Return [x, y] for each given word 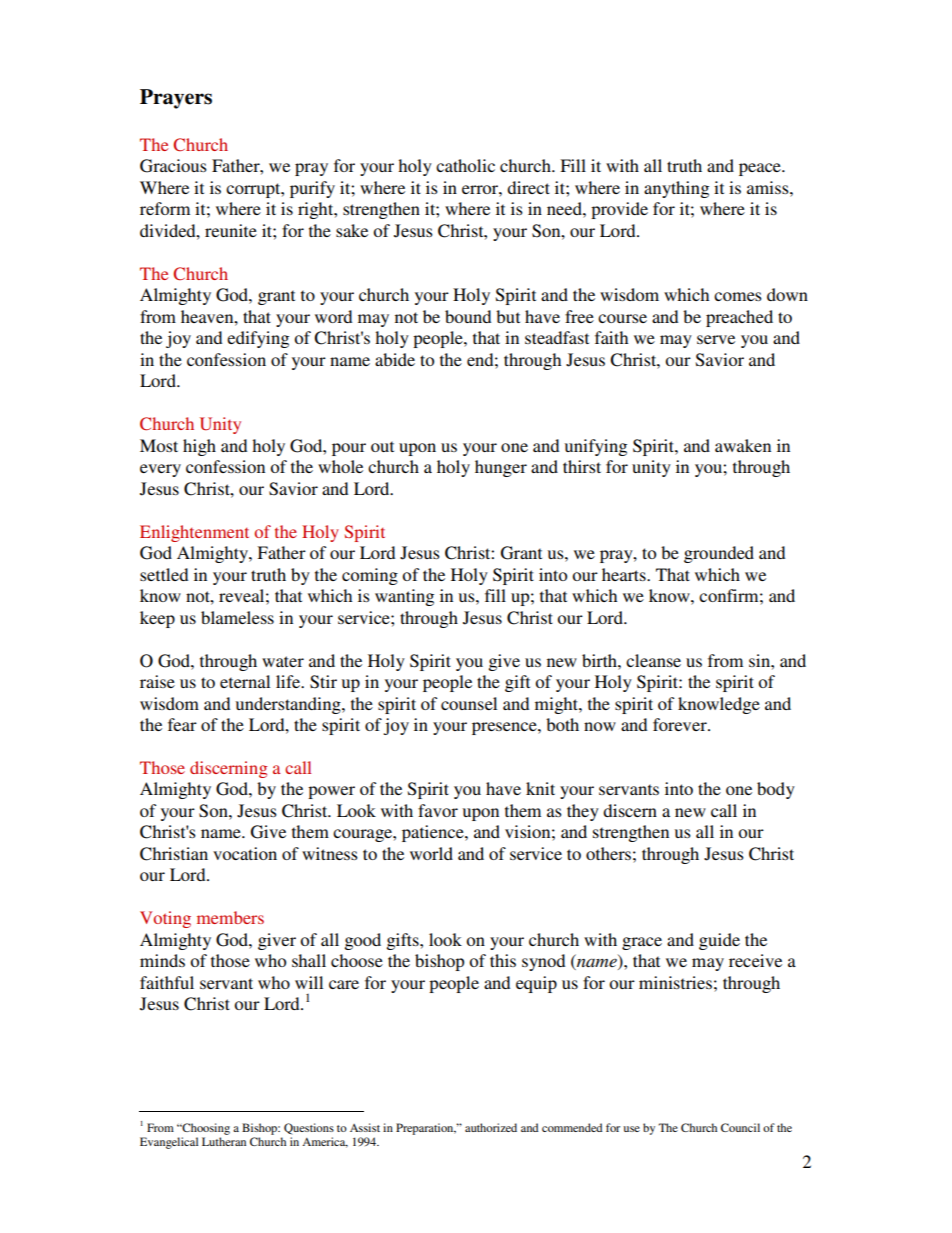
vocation [245, 853]
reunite [231, 230]
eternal [245, 681]
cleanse [653, 660]
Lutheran [224, 1141]
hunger [501, 468]
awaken [743, 445]
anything [676, 189]
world [431, 853]
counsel [469, 703]
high [199, 447]
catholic [465, 165]
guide [719, 941]
